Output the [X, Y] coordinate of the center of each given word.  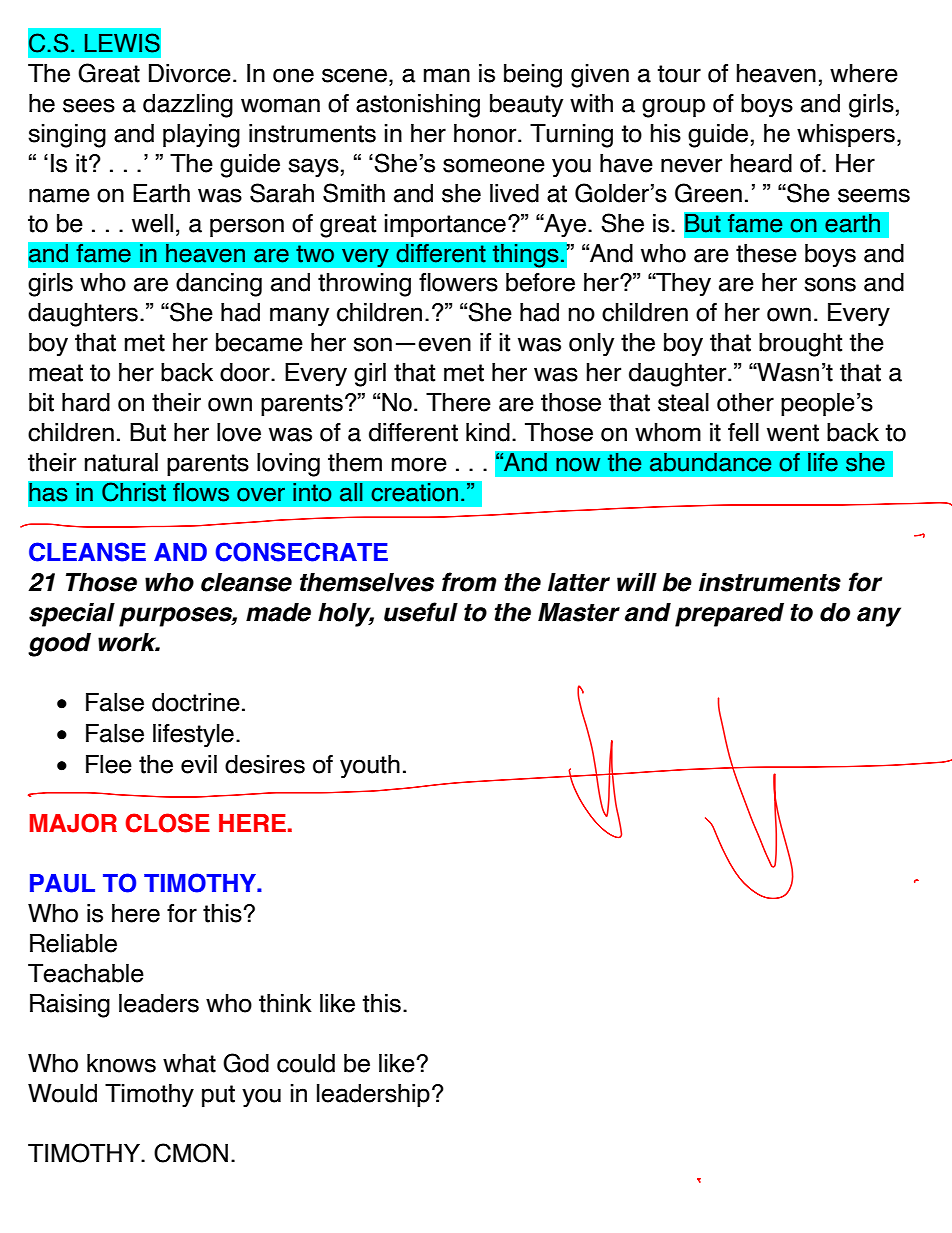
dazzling [188, 106]
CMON [191, 1153]
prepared [729, 615]
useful [421, 612]
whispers [846, 135]
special [72, 615]
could [306, 1063]
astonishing [418, 106]
